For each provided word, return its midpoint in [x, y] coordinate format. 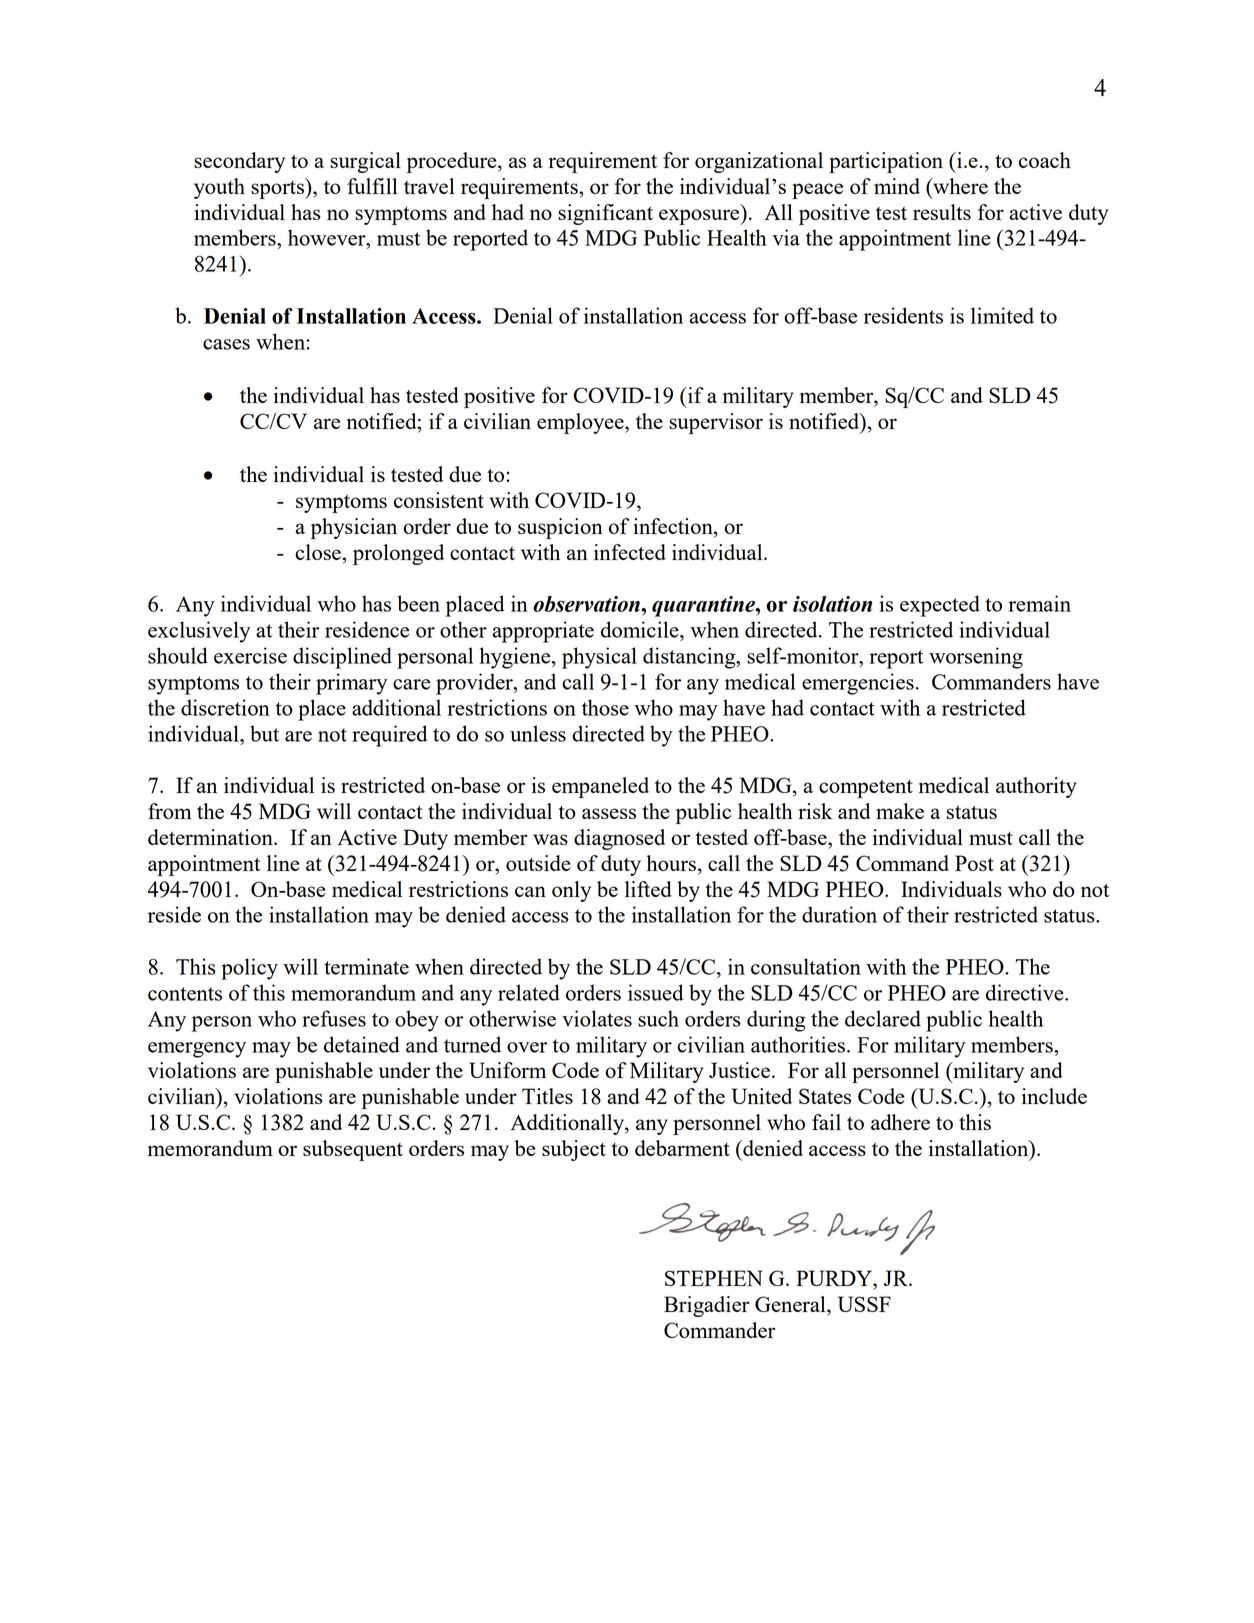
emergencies [858, 684]
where [959, 186]
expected [940, 606]
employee [581, 423]
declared [883, 1018]
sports [279, 188]
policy [249, 969]
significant [605, 214]
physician [354, 528]
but [264, 733]
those [605, 707]
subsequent [353, 1150]
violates [597, 1018]
